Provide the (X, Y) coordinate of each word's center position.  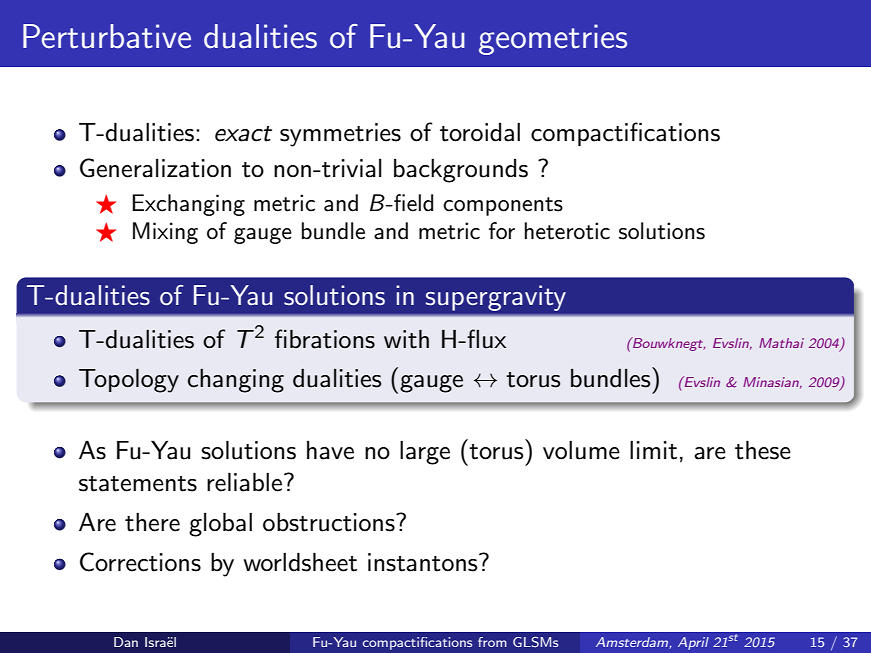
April (693, 643)
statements (138, 484)
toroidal (480, 132)
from (492, 642)
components (503, 206)
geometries (553, 39)
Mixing (165, 233)
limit (653, 450)
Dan (126, 642)
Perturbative (107, 36)
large (425, 453)
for (502, 231)
